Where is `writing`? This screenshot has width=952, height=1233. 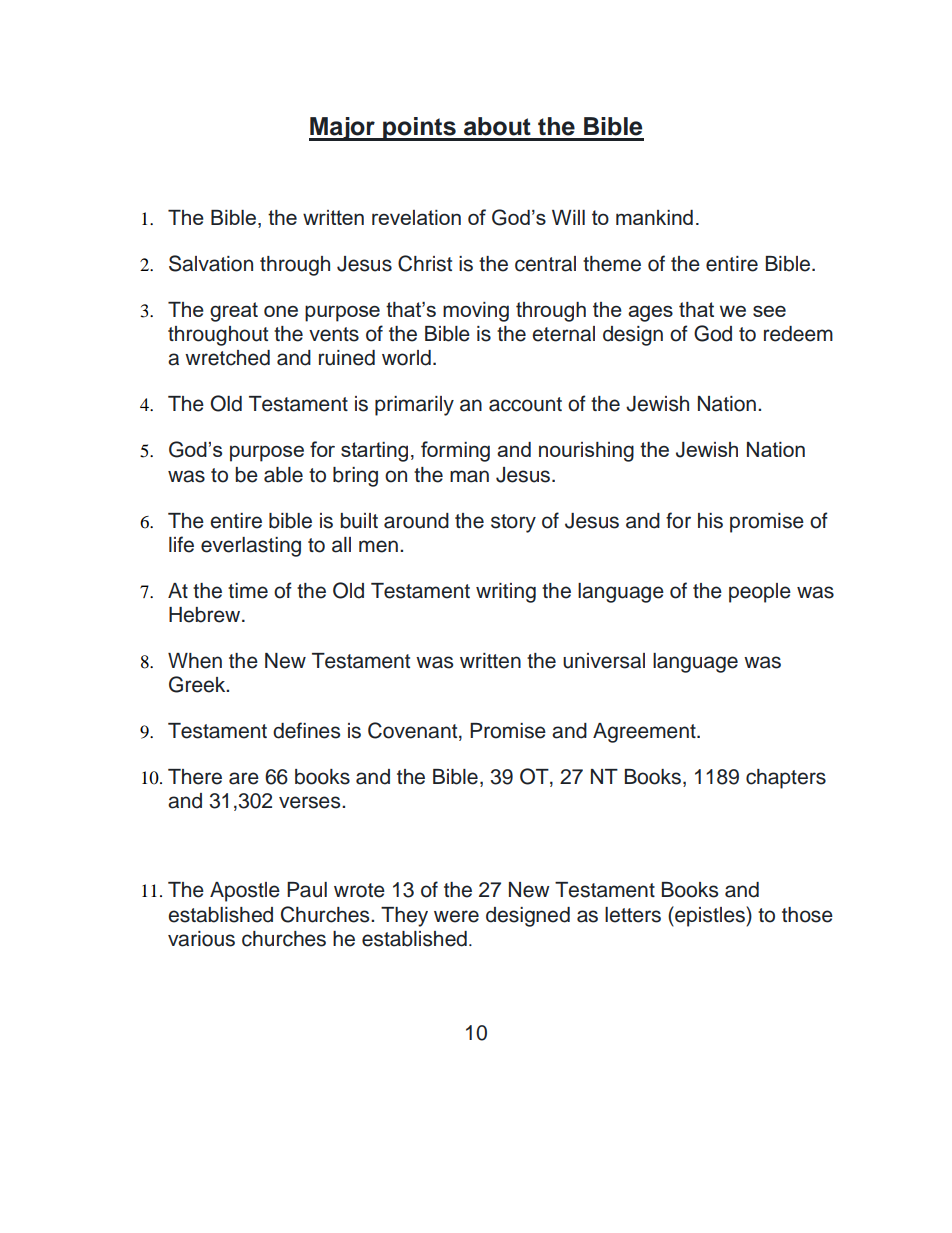
writing is located at coordinates (506, 593).
